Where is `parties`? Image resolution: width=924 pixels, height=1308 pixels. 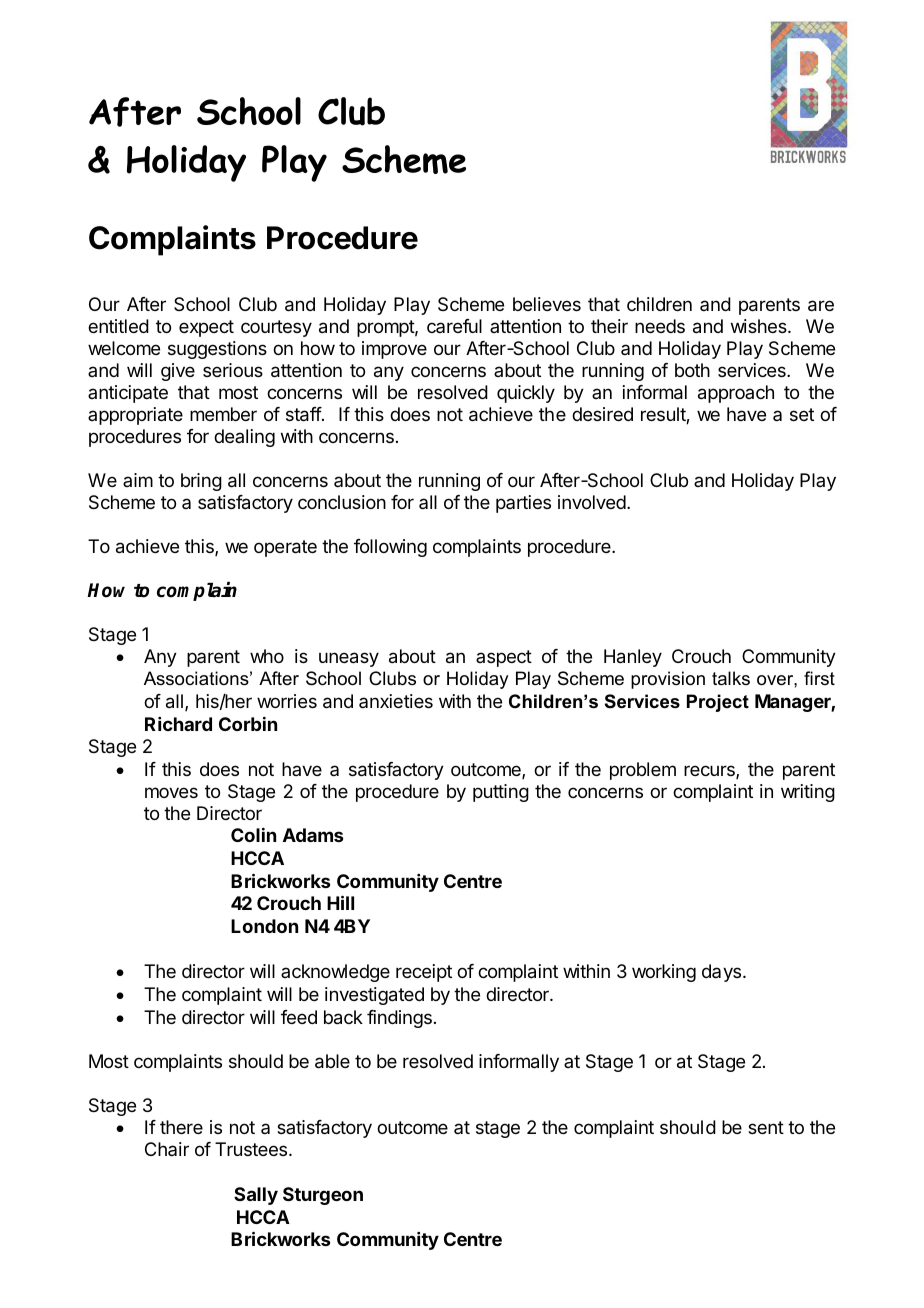 parties is located at coordinates (523, 504).
